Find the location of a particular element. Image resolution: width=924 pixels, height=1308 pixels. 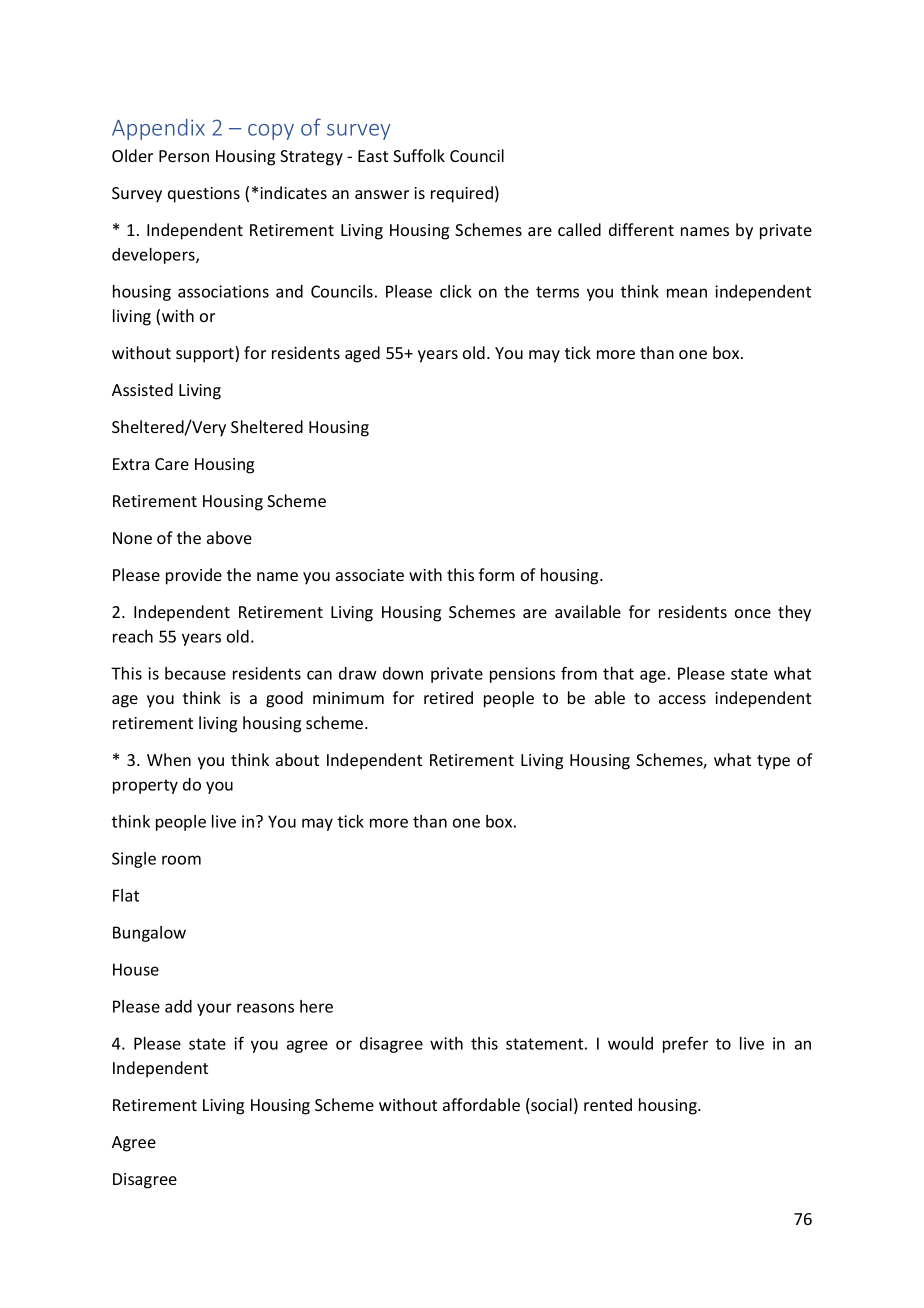

type is located at coordinates (773, 762).
